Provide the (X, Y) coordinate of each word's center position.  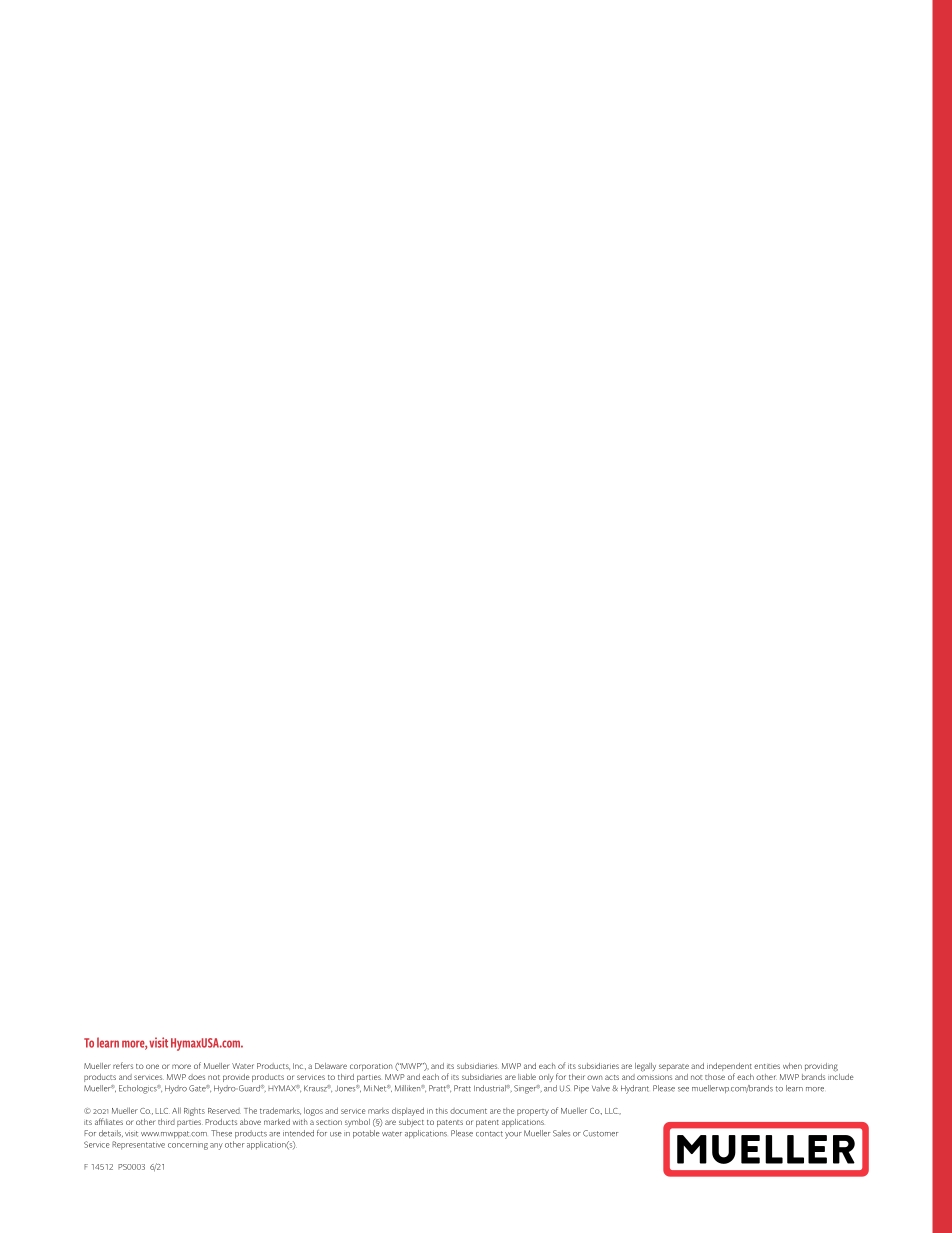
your (513, 1135)
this (442, 1110)
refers (123, 1065)
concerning (188, 1146)
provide (236, 1078)
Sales (561, 1133)
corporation (371, 1067)
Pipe (581, 1089)
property (533, 1112)
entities (767, 1066)
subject (411, 1123)
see (683, 1089)
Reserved (224, 1111)
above (250, 1122)
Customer (600, 1133)
